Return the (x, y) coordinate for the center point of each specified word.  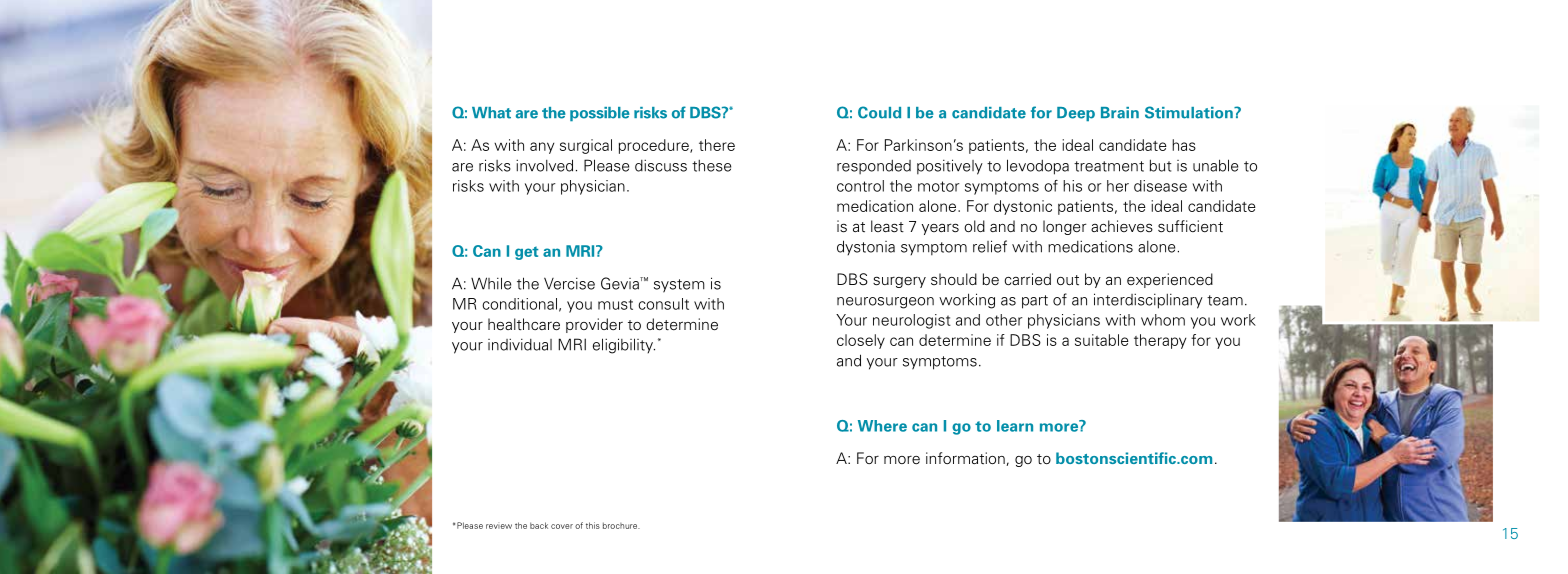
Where (882, 426)
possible (600, 114)
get (527, 253)
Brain (1120, 113)
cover (562, 526)
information (966, 459)
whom (1163, 320)
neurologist (912, 321)
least (887, 226)
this (593, 525)
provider (594, 325)
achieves (1122, 226)
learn (1015, 426)
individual (520, 344)
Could (879, 112)
